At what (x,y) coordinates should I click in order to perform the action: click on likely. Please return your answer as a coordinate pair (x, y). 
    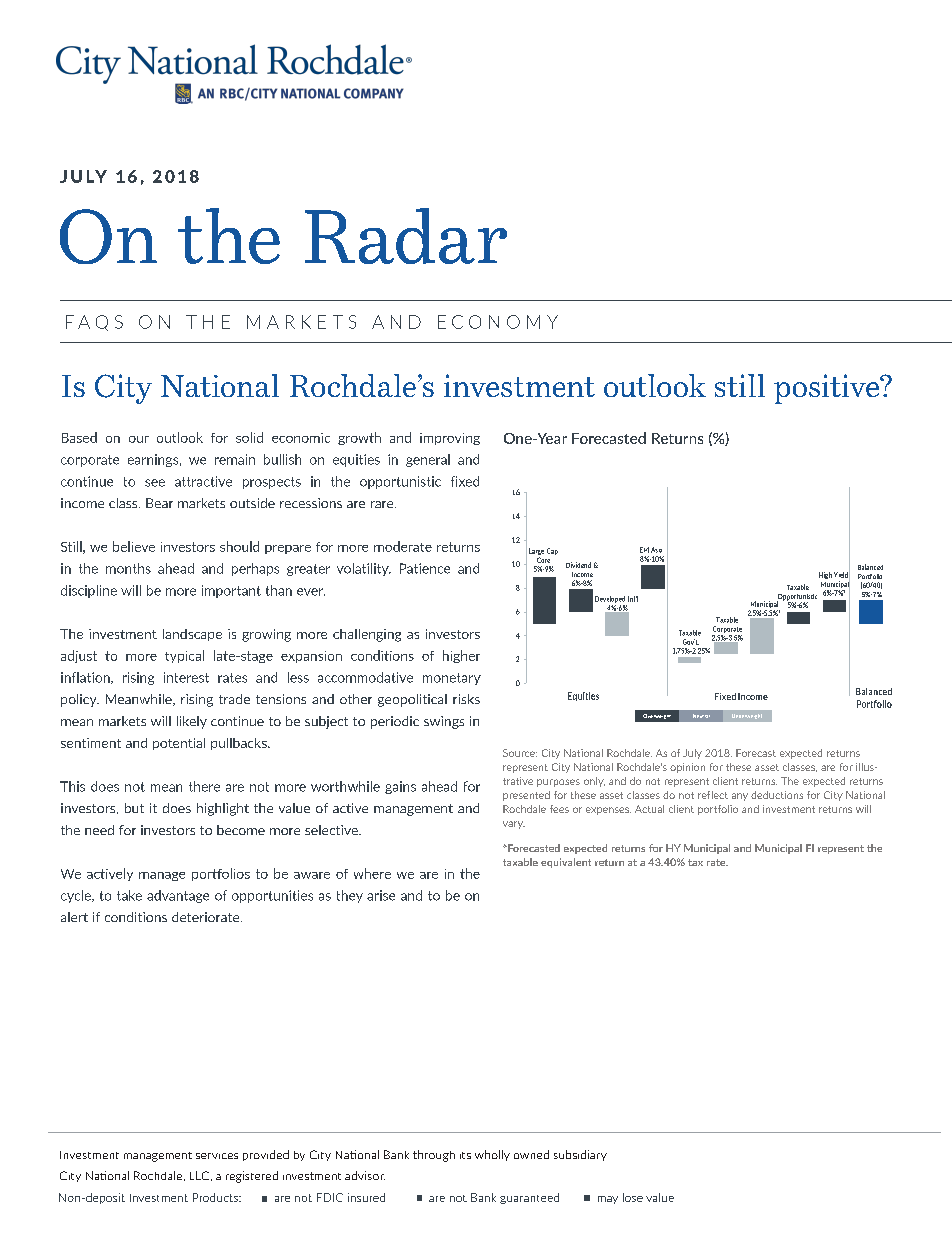
    Looking at the image, I should click on (192, 722).
